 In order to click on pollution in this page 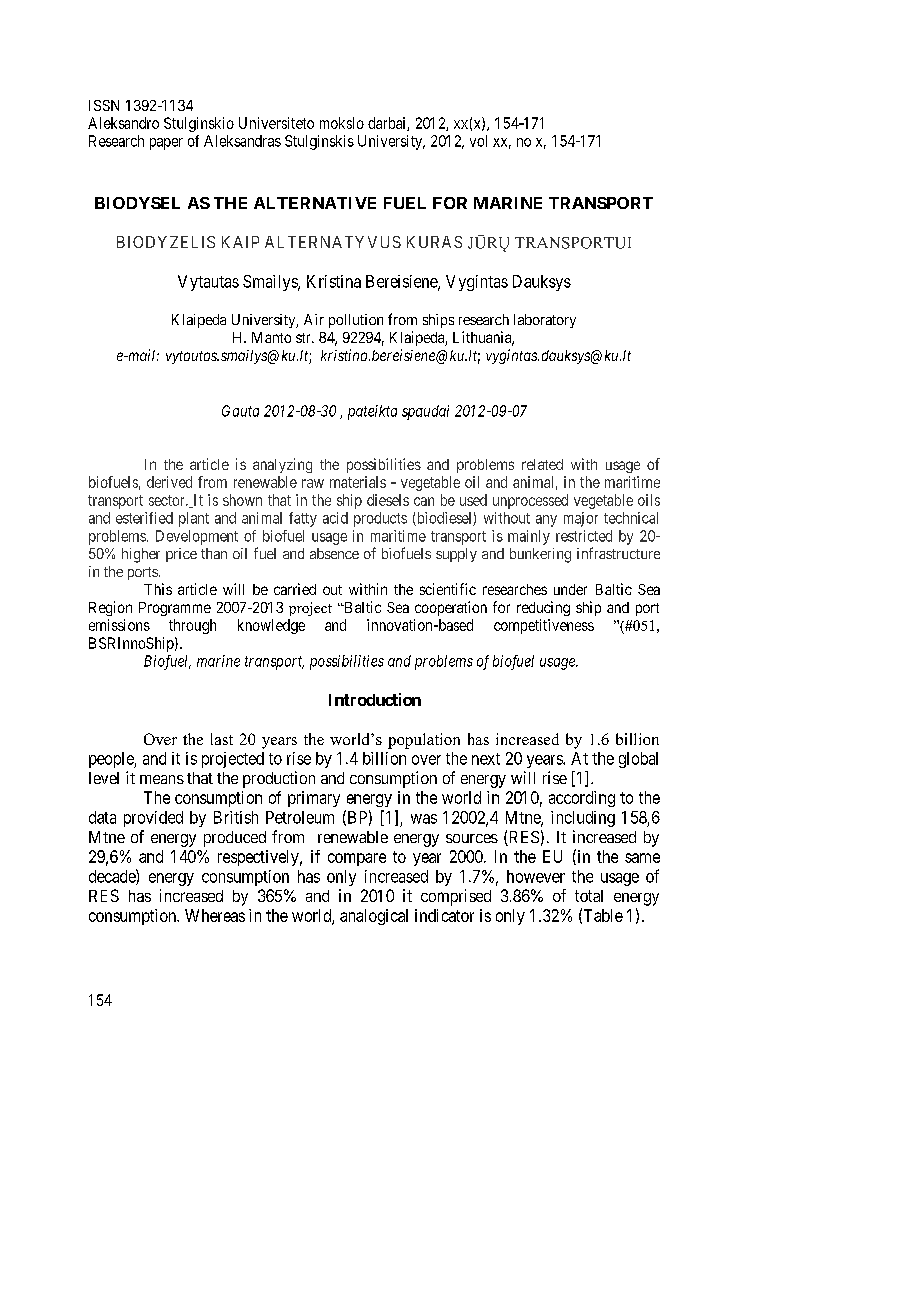, I will do `click(356, 321)`.
